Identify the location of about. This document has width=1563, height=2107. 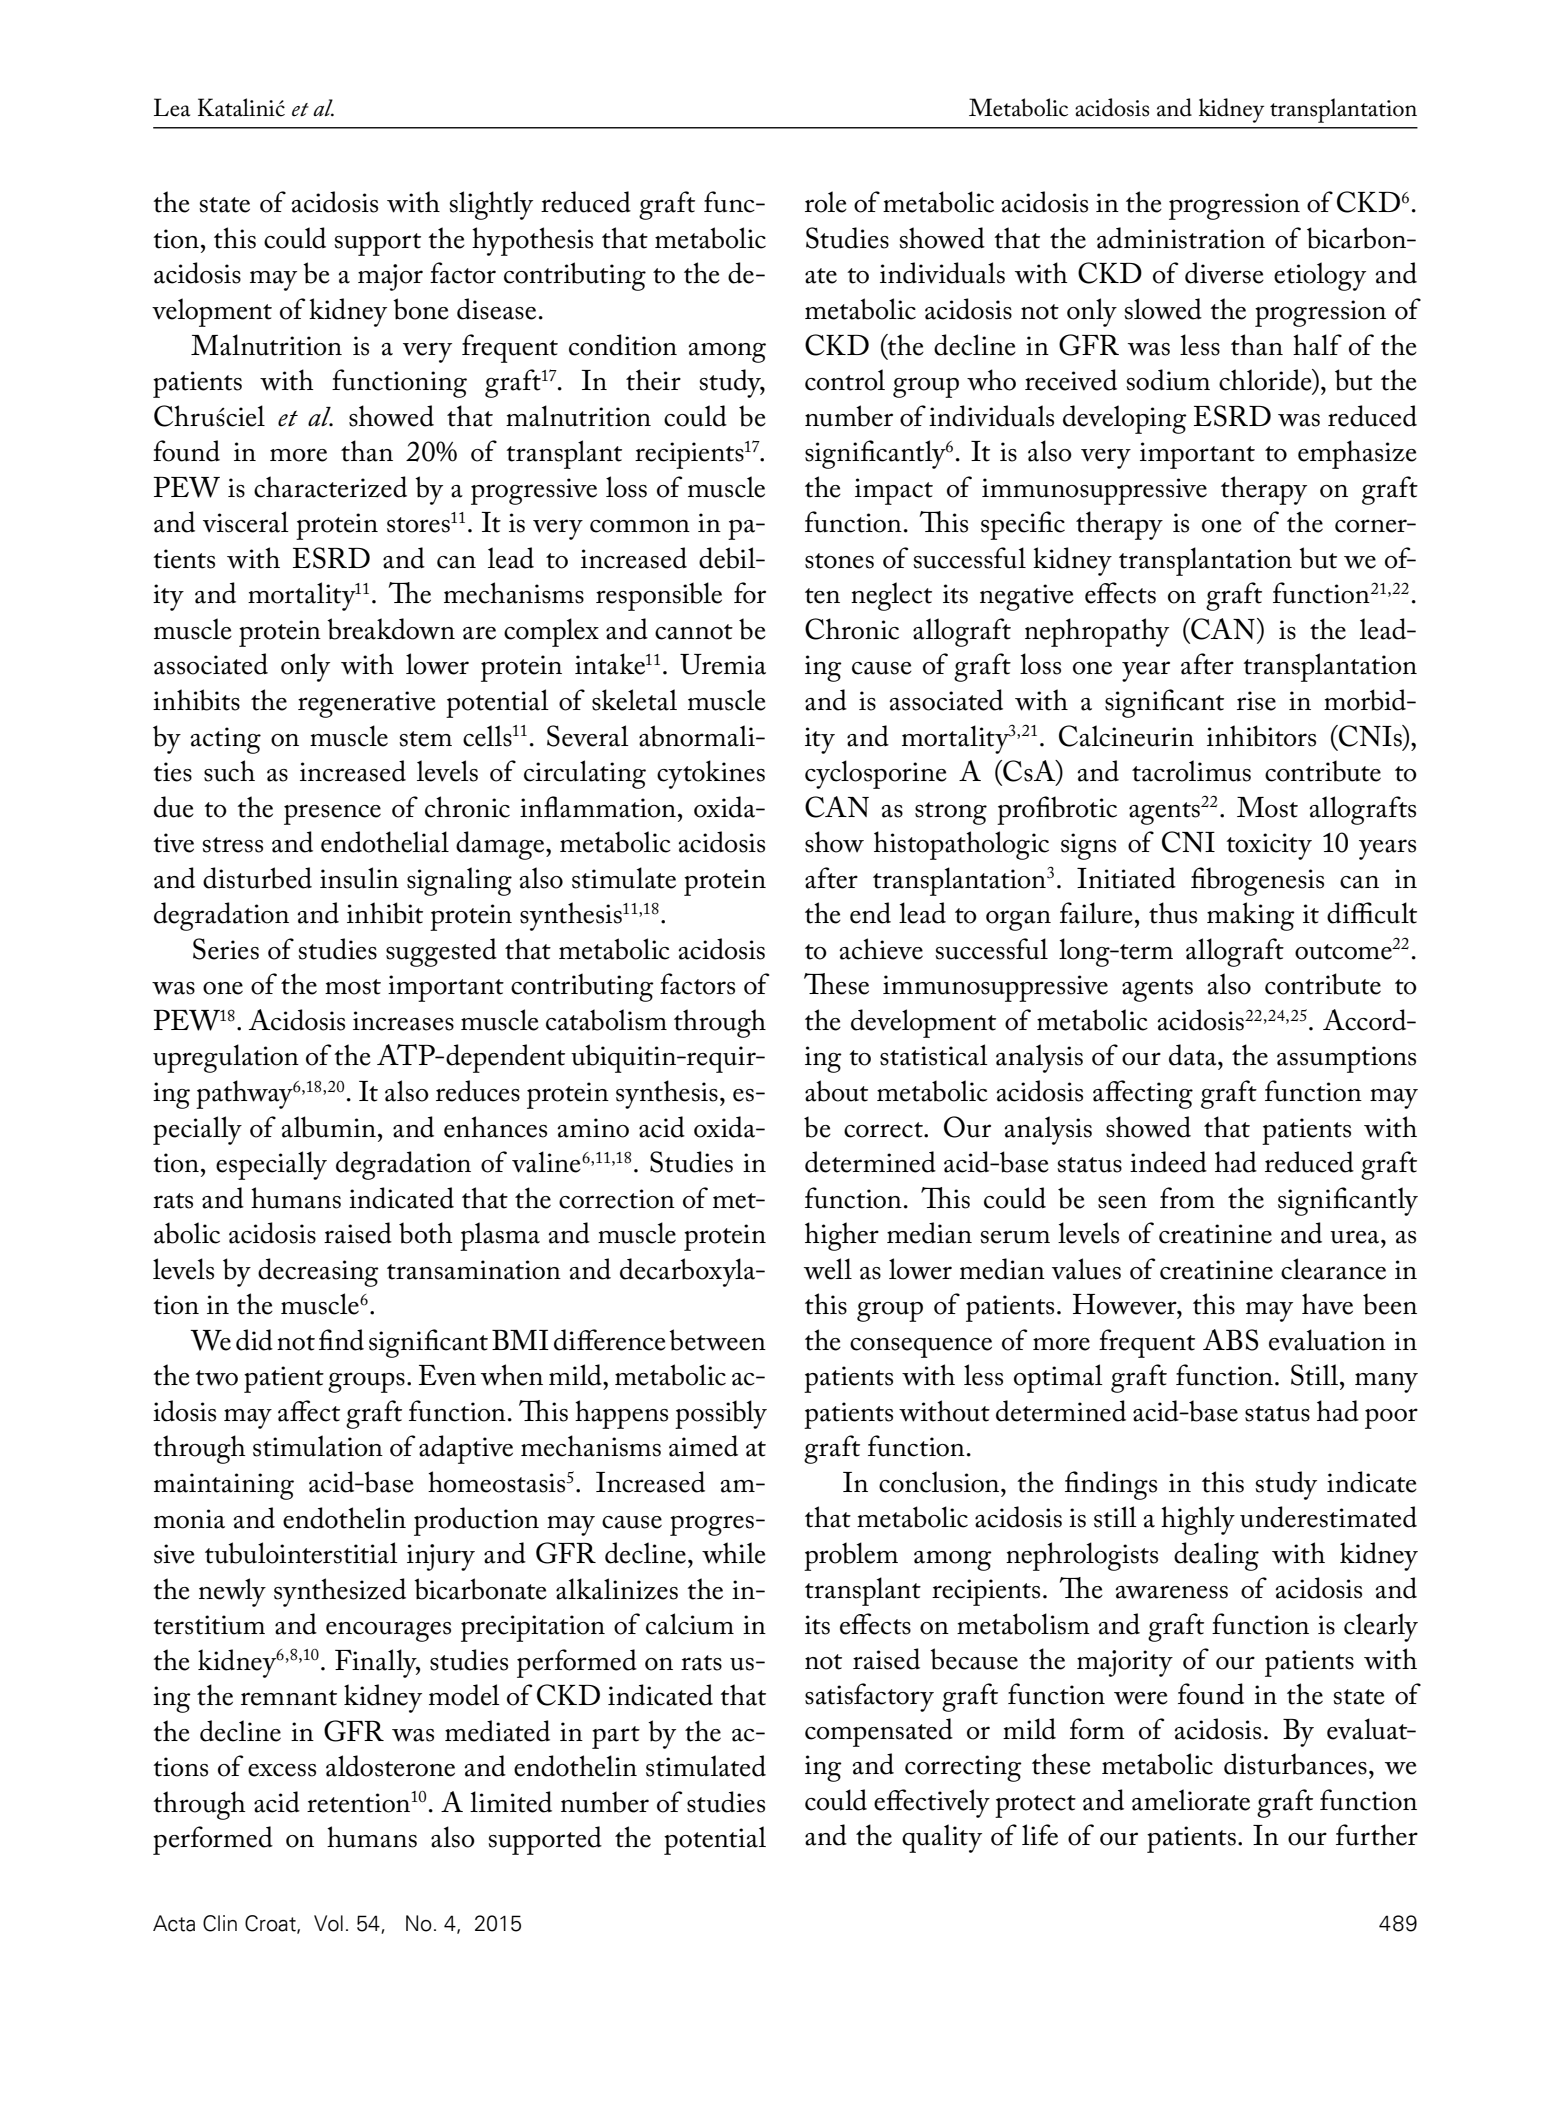
(836, 1091).
